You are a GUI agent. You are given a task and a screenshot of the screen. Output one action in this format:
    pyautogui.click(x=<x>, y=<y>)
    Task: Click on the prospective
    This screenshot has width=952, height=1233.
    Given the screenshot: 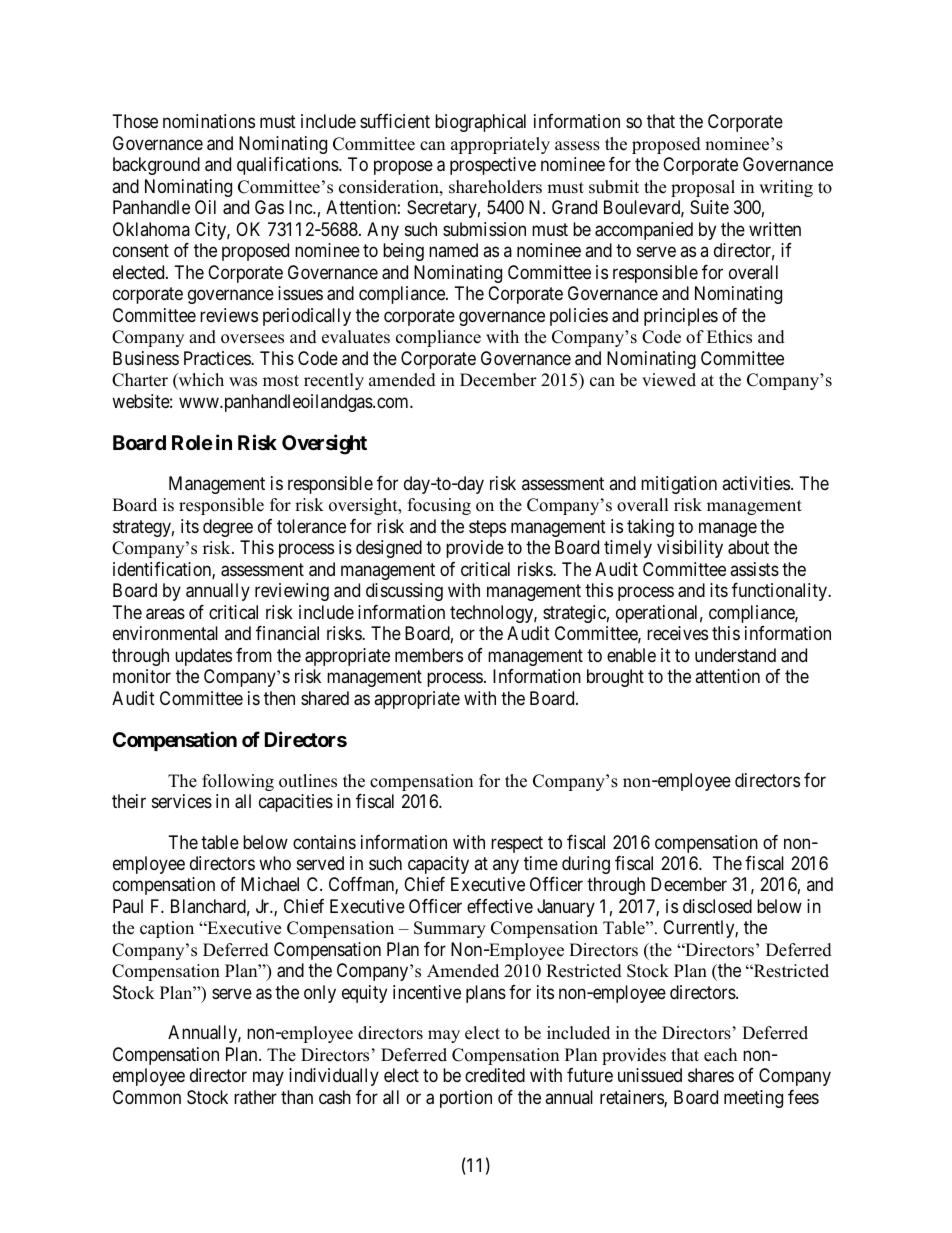 What is the action you would take?
    pyautogui.click(x=493, y=166)
